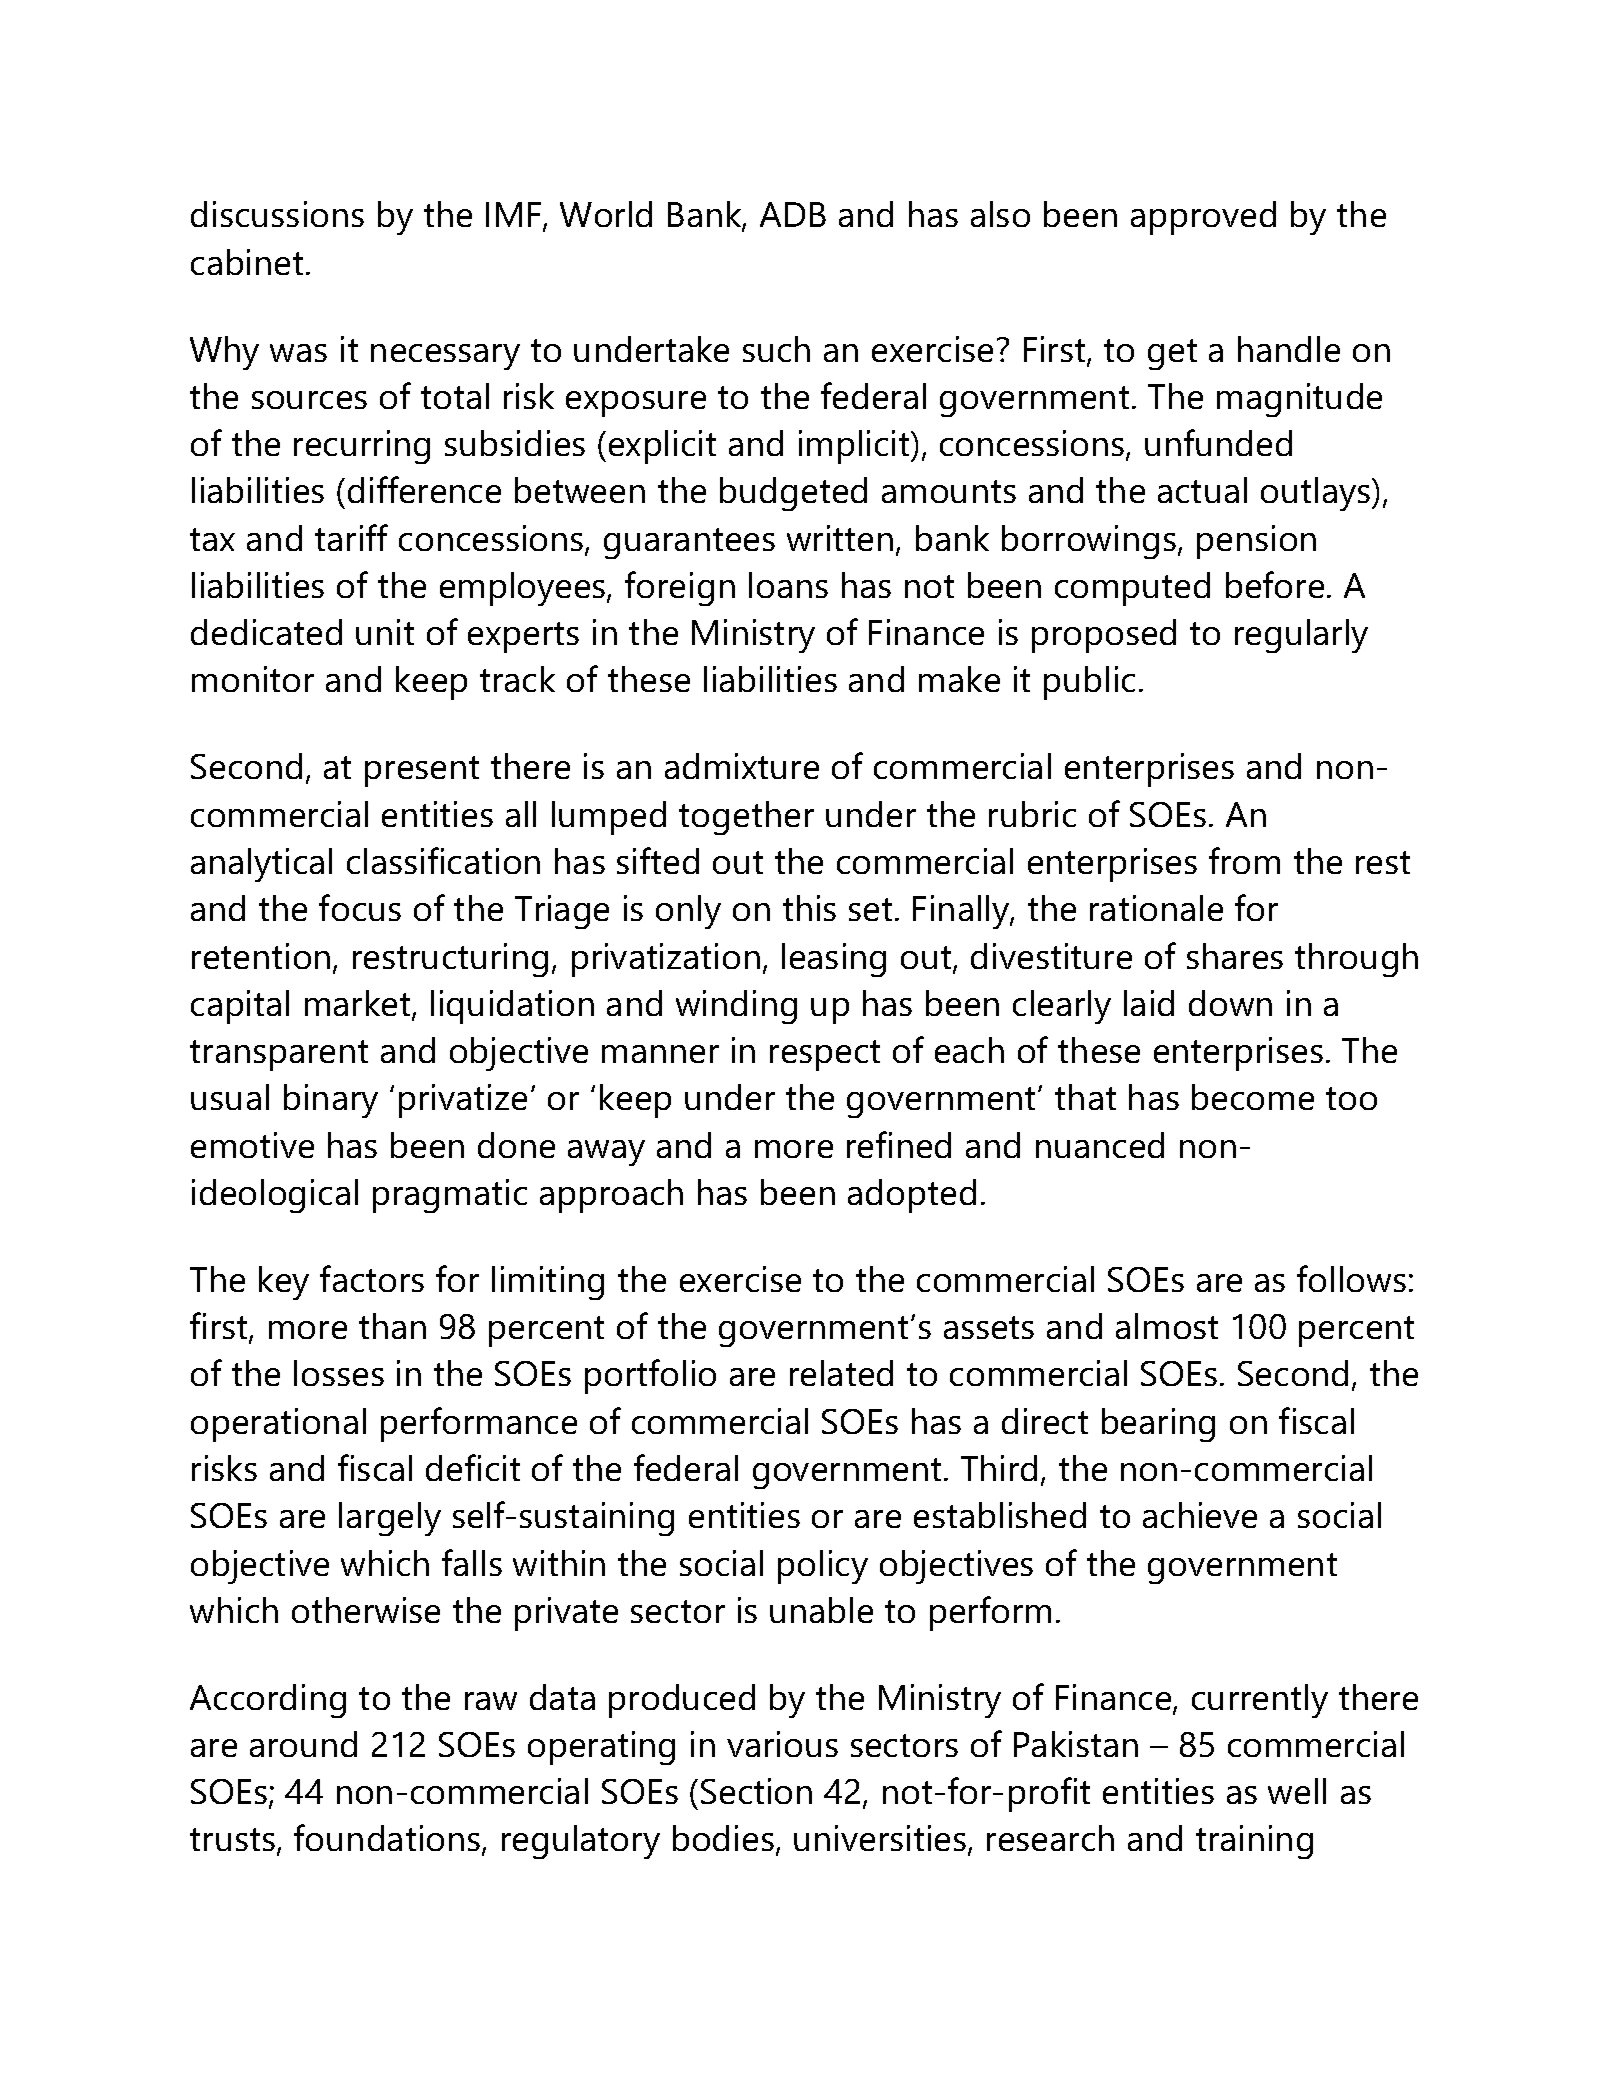 The width and height of the screenshot is (1612, 2086). I want to click on from, so click(1244, 860).
